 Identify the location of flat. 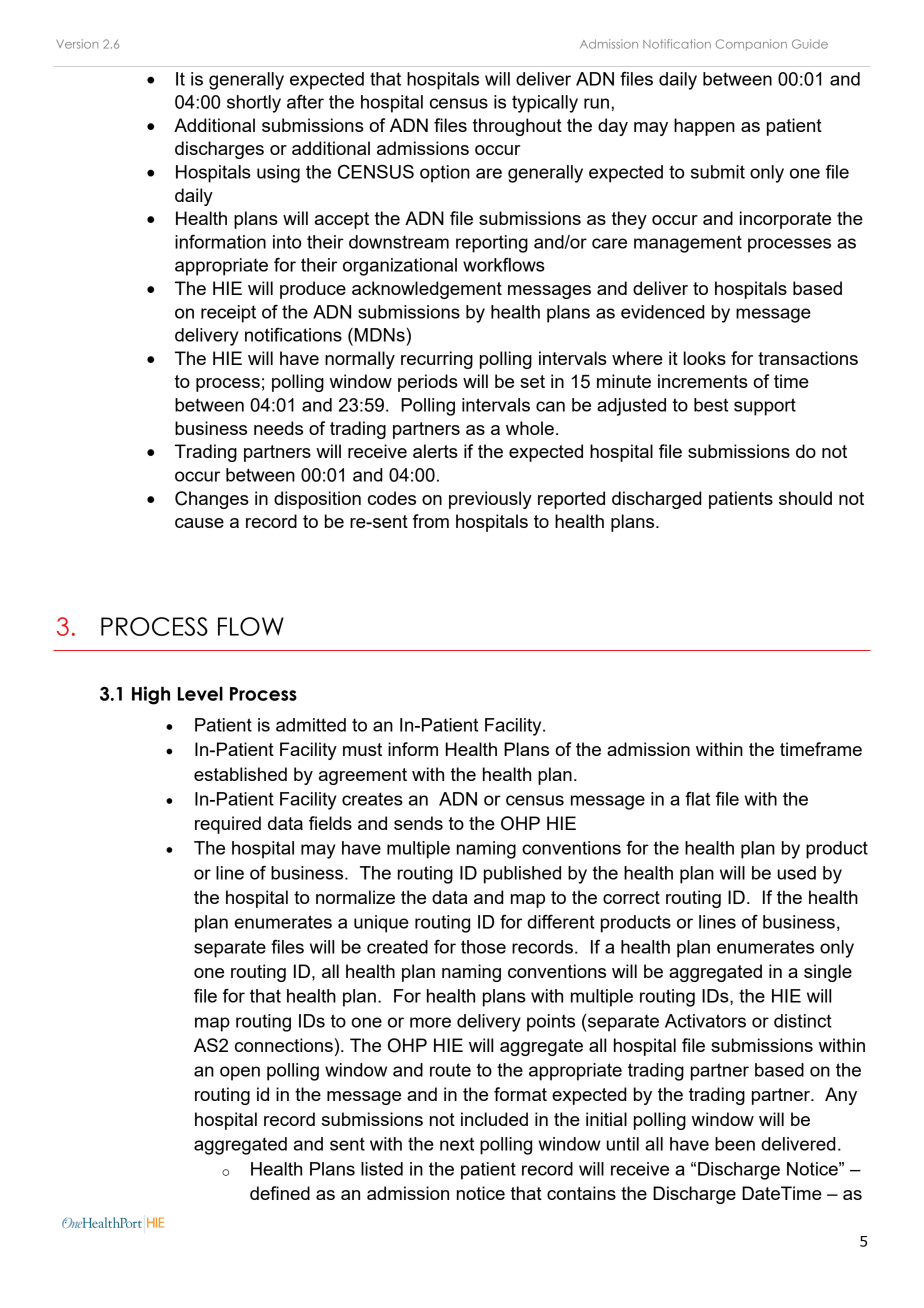
(697, 799).
